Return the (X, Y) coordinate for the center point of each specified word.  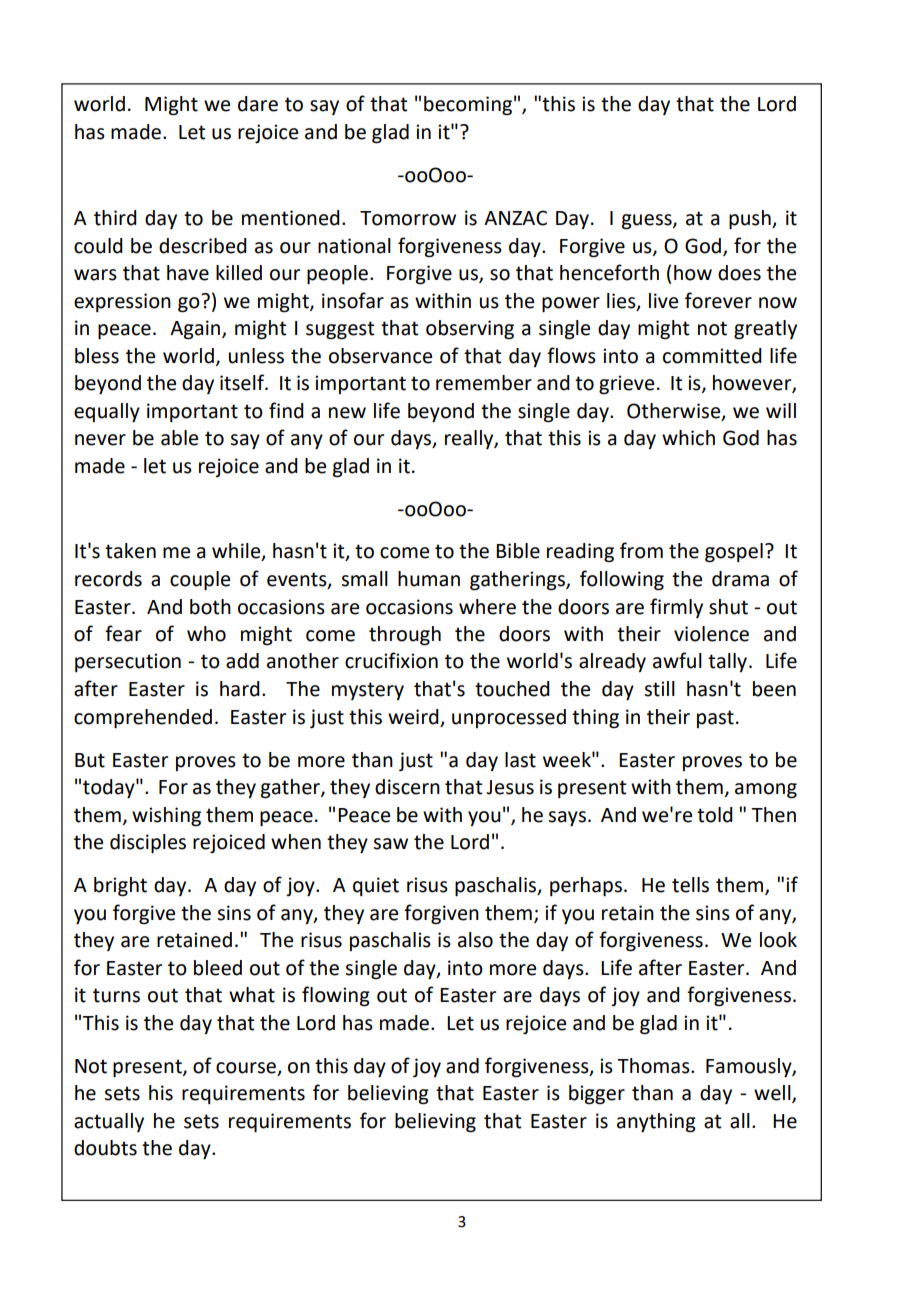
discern (407, 787)
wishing (166, 817)
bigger (597, 1095)
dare (258, 104)
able (179, 438)
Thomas (654, 1066)
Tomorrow (408, 218)
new (347, 413)
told (715, 815)
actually (109, 1122)
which (688, 438)
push (751, 219)
